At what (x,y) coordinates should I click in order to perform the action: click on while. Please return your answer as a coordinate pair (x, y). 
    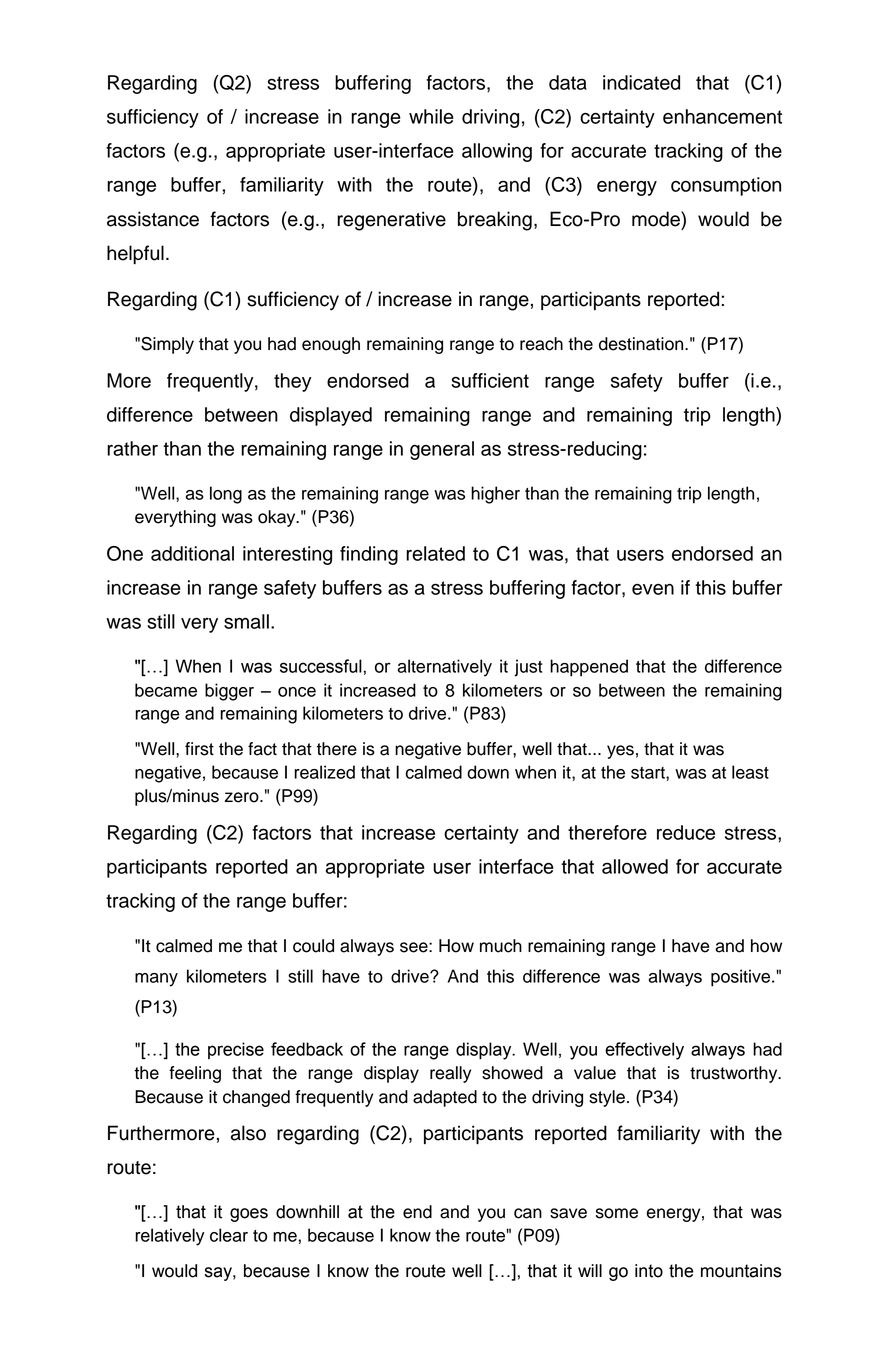
    Looking at the image, I should click on (431, 116).
